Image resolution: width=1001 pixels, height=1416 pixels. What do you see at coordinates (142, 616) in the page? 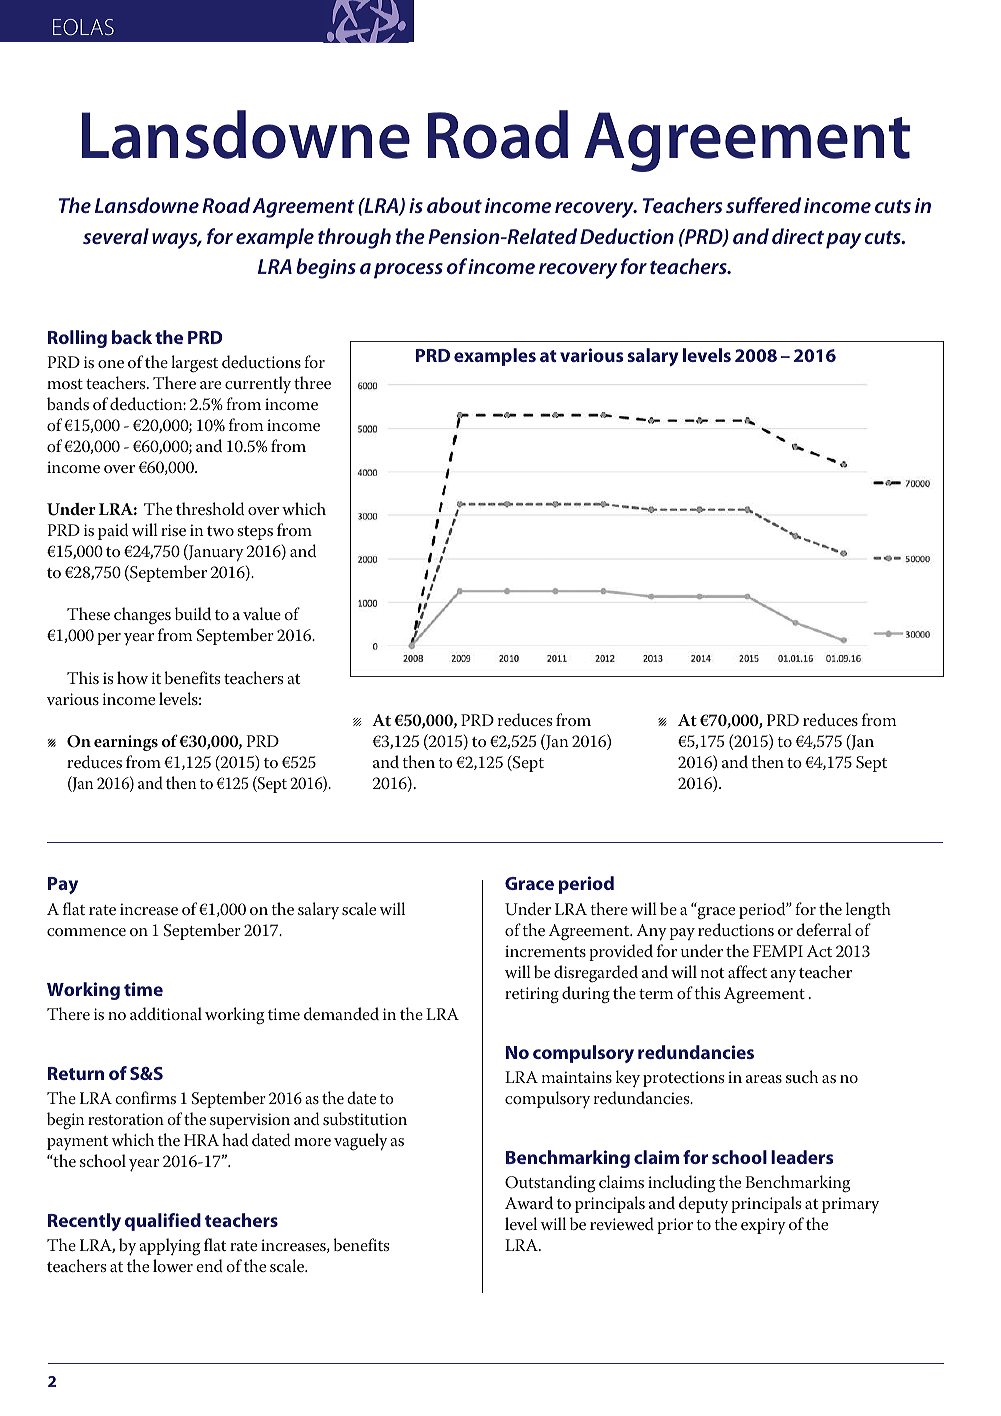
I see `changes` at bounding box center [142, 616].
